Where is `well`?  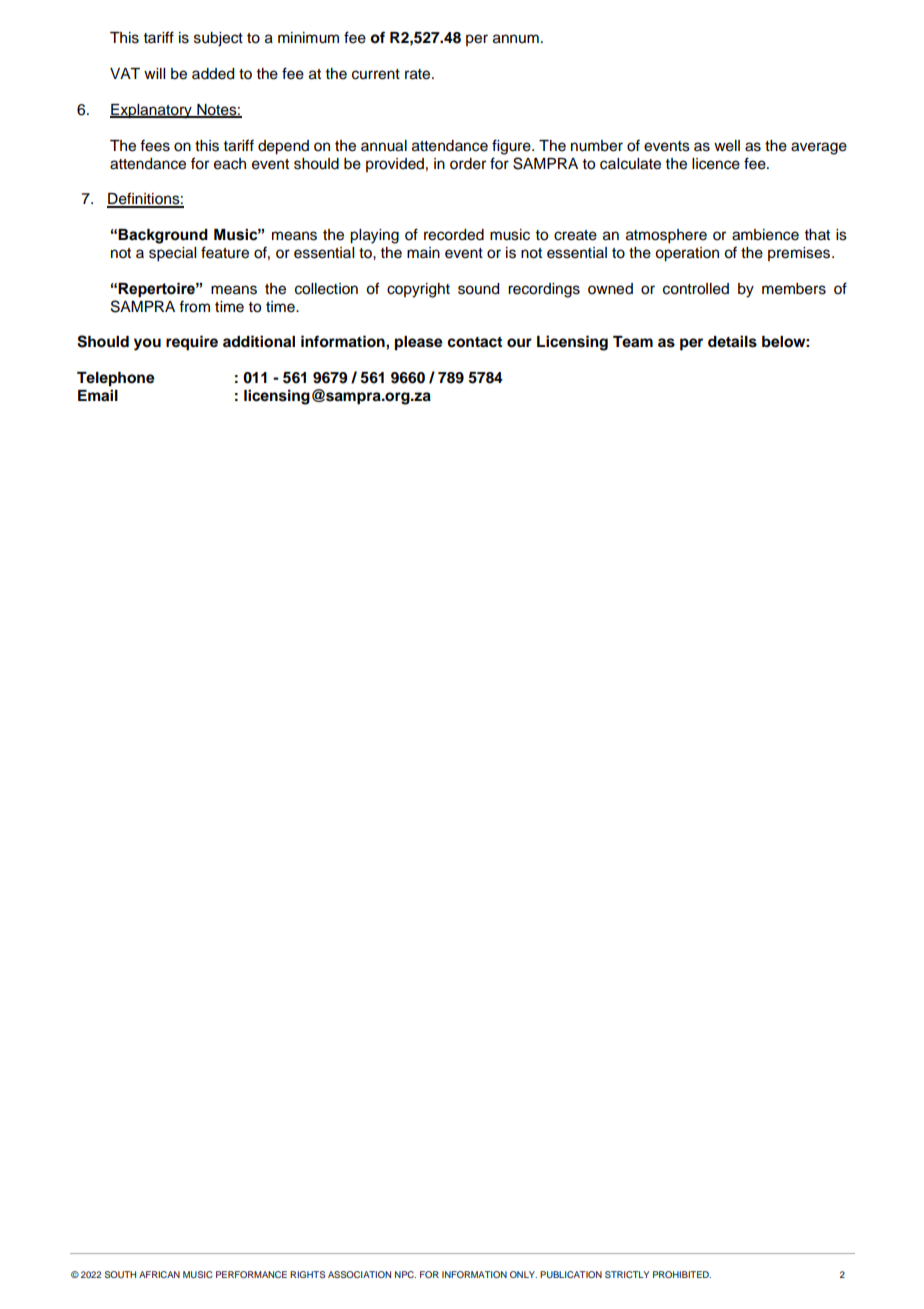
well is located at coordinates (727, 146).
